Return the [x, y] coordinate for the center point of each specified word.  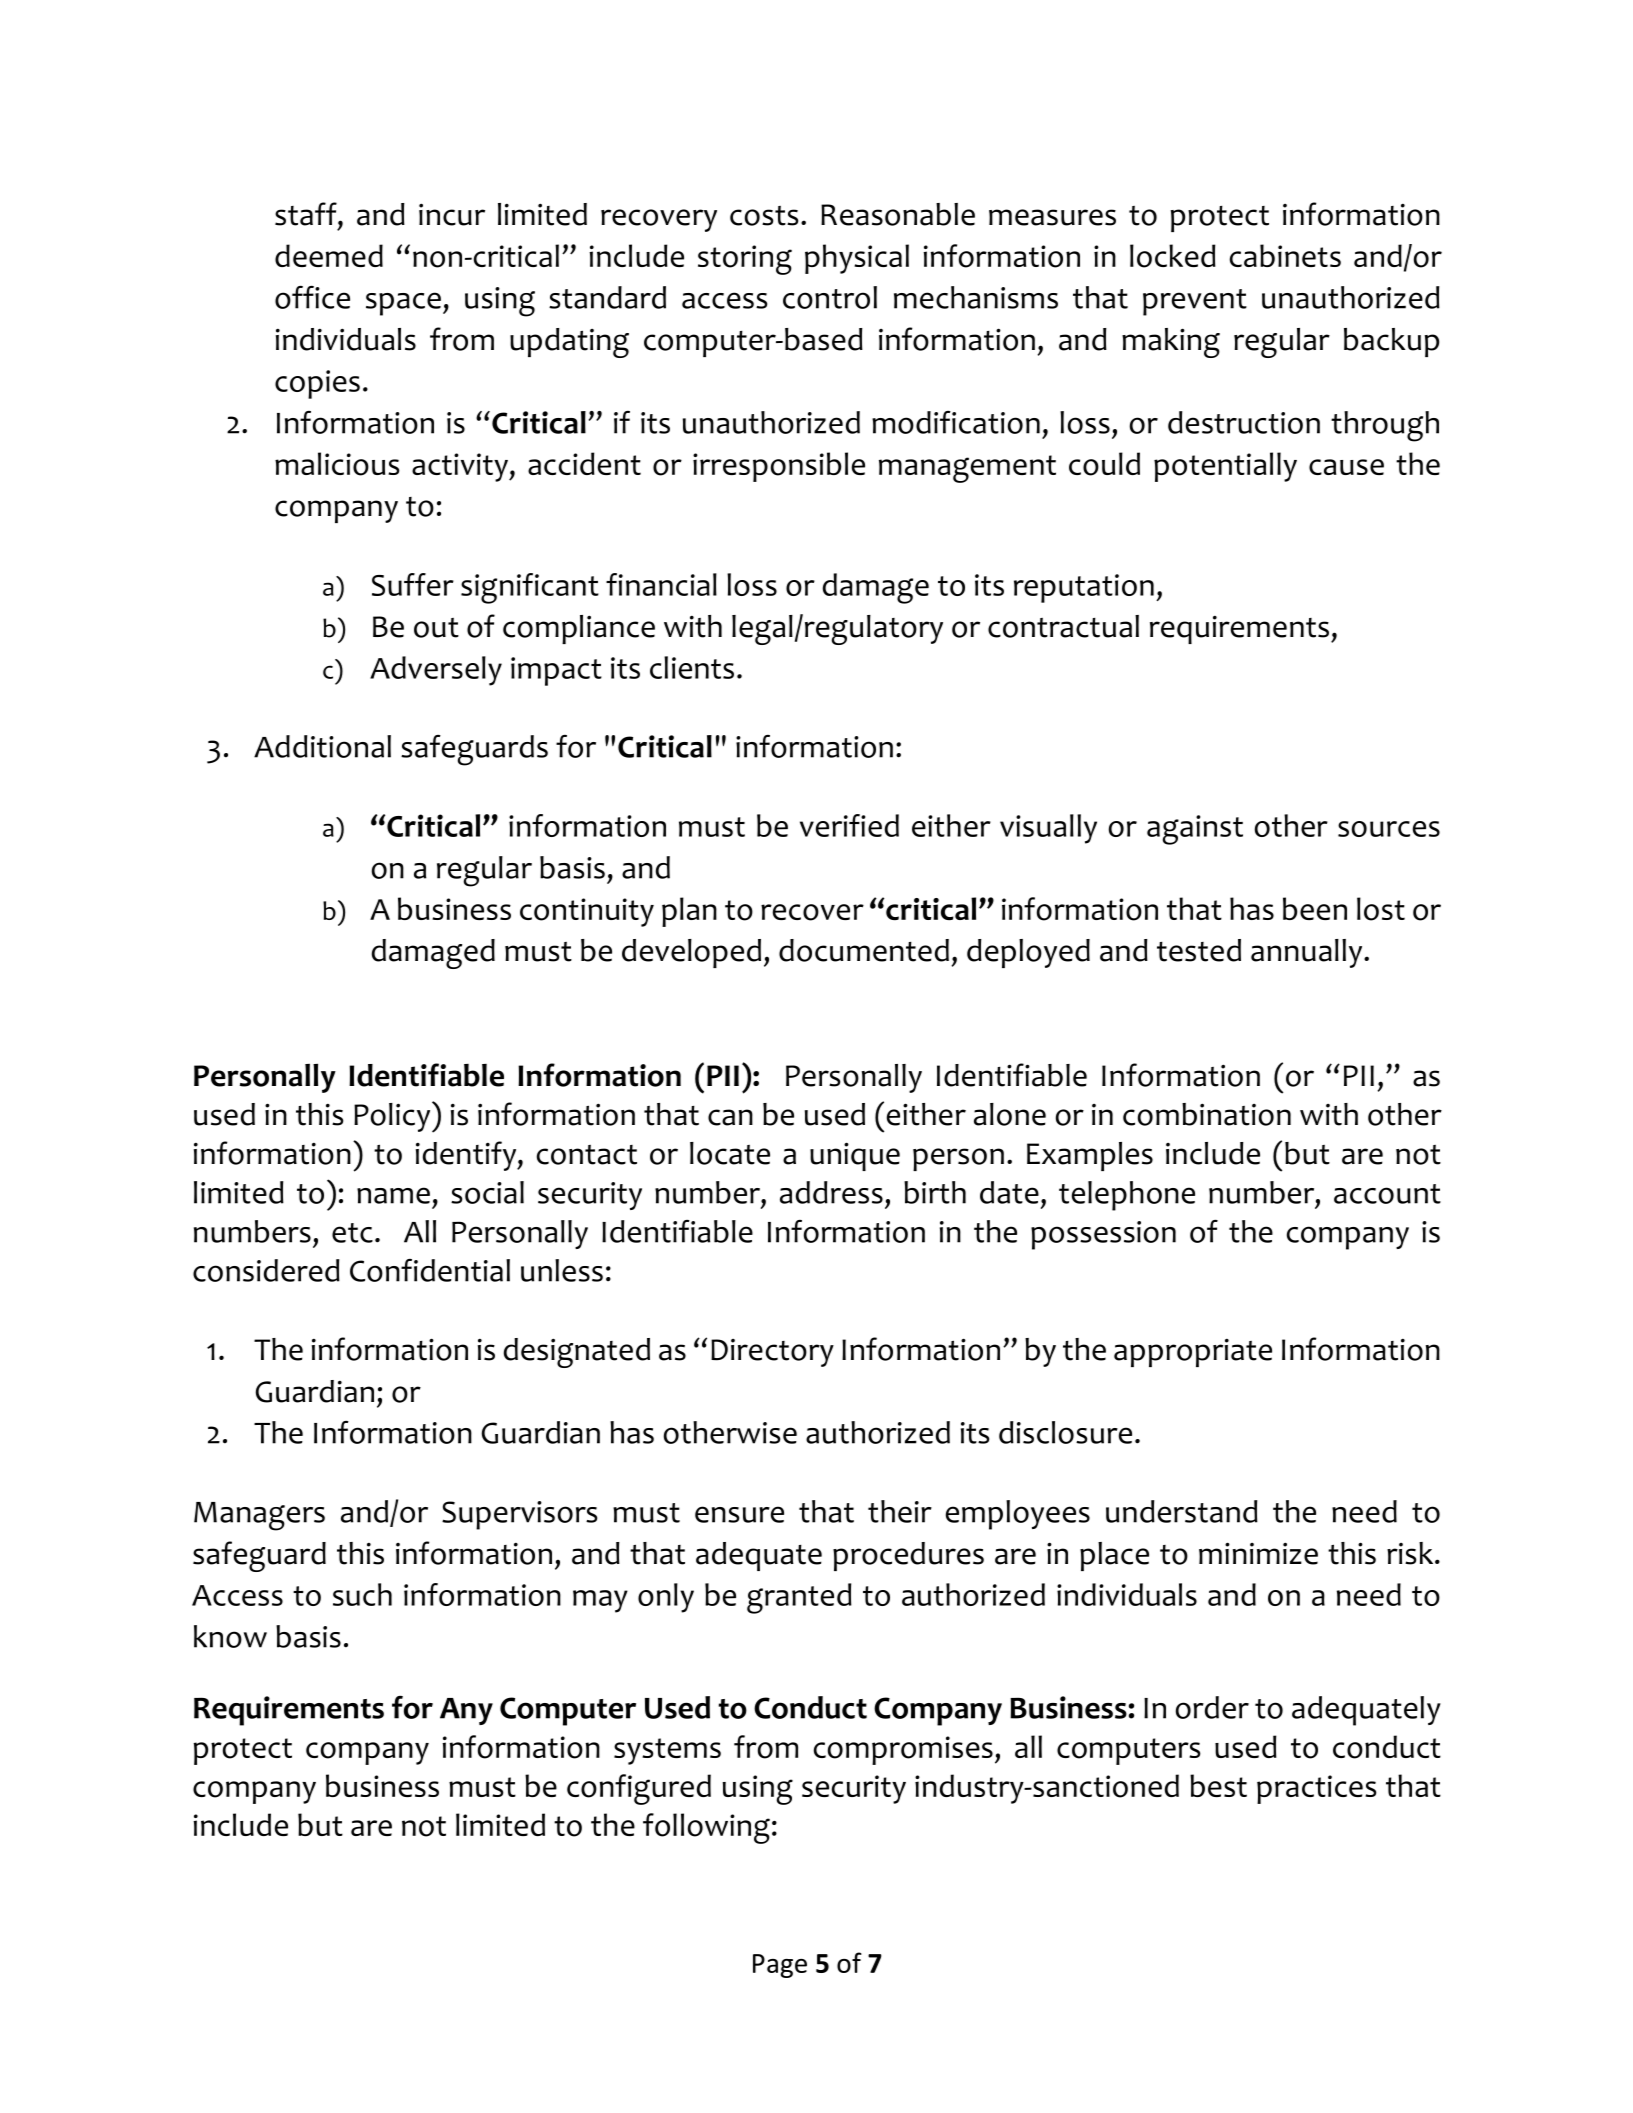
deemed [329, 255]
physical [857, 259]
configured [639, 1789]
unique [855, 1156]
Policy [393, 1117]
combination [1207, 1114]
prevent [1195, 302]
